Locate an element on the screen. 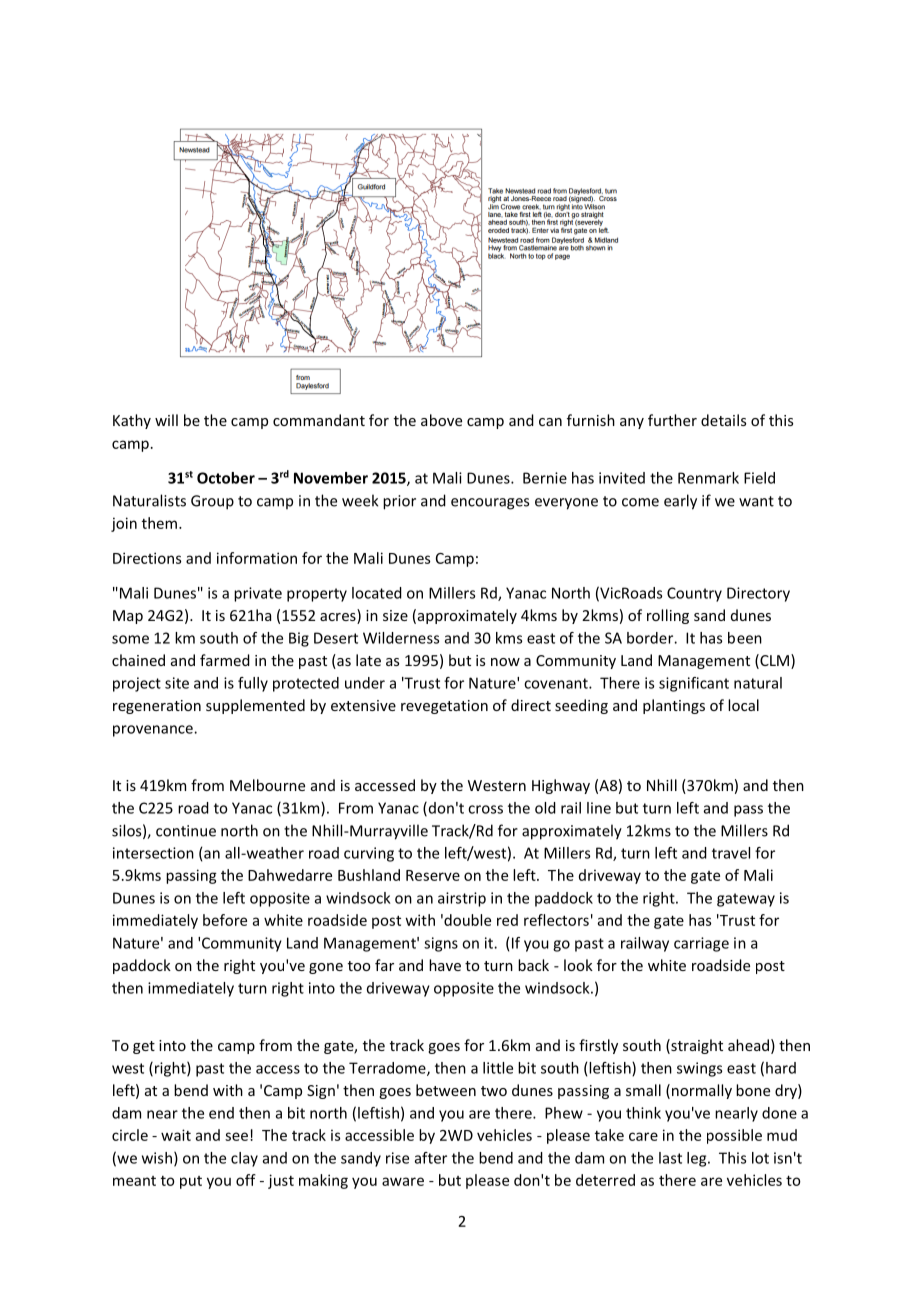 This screenshot has width=924, height=1307. size is located at coordinates (395, 615).
